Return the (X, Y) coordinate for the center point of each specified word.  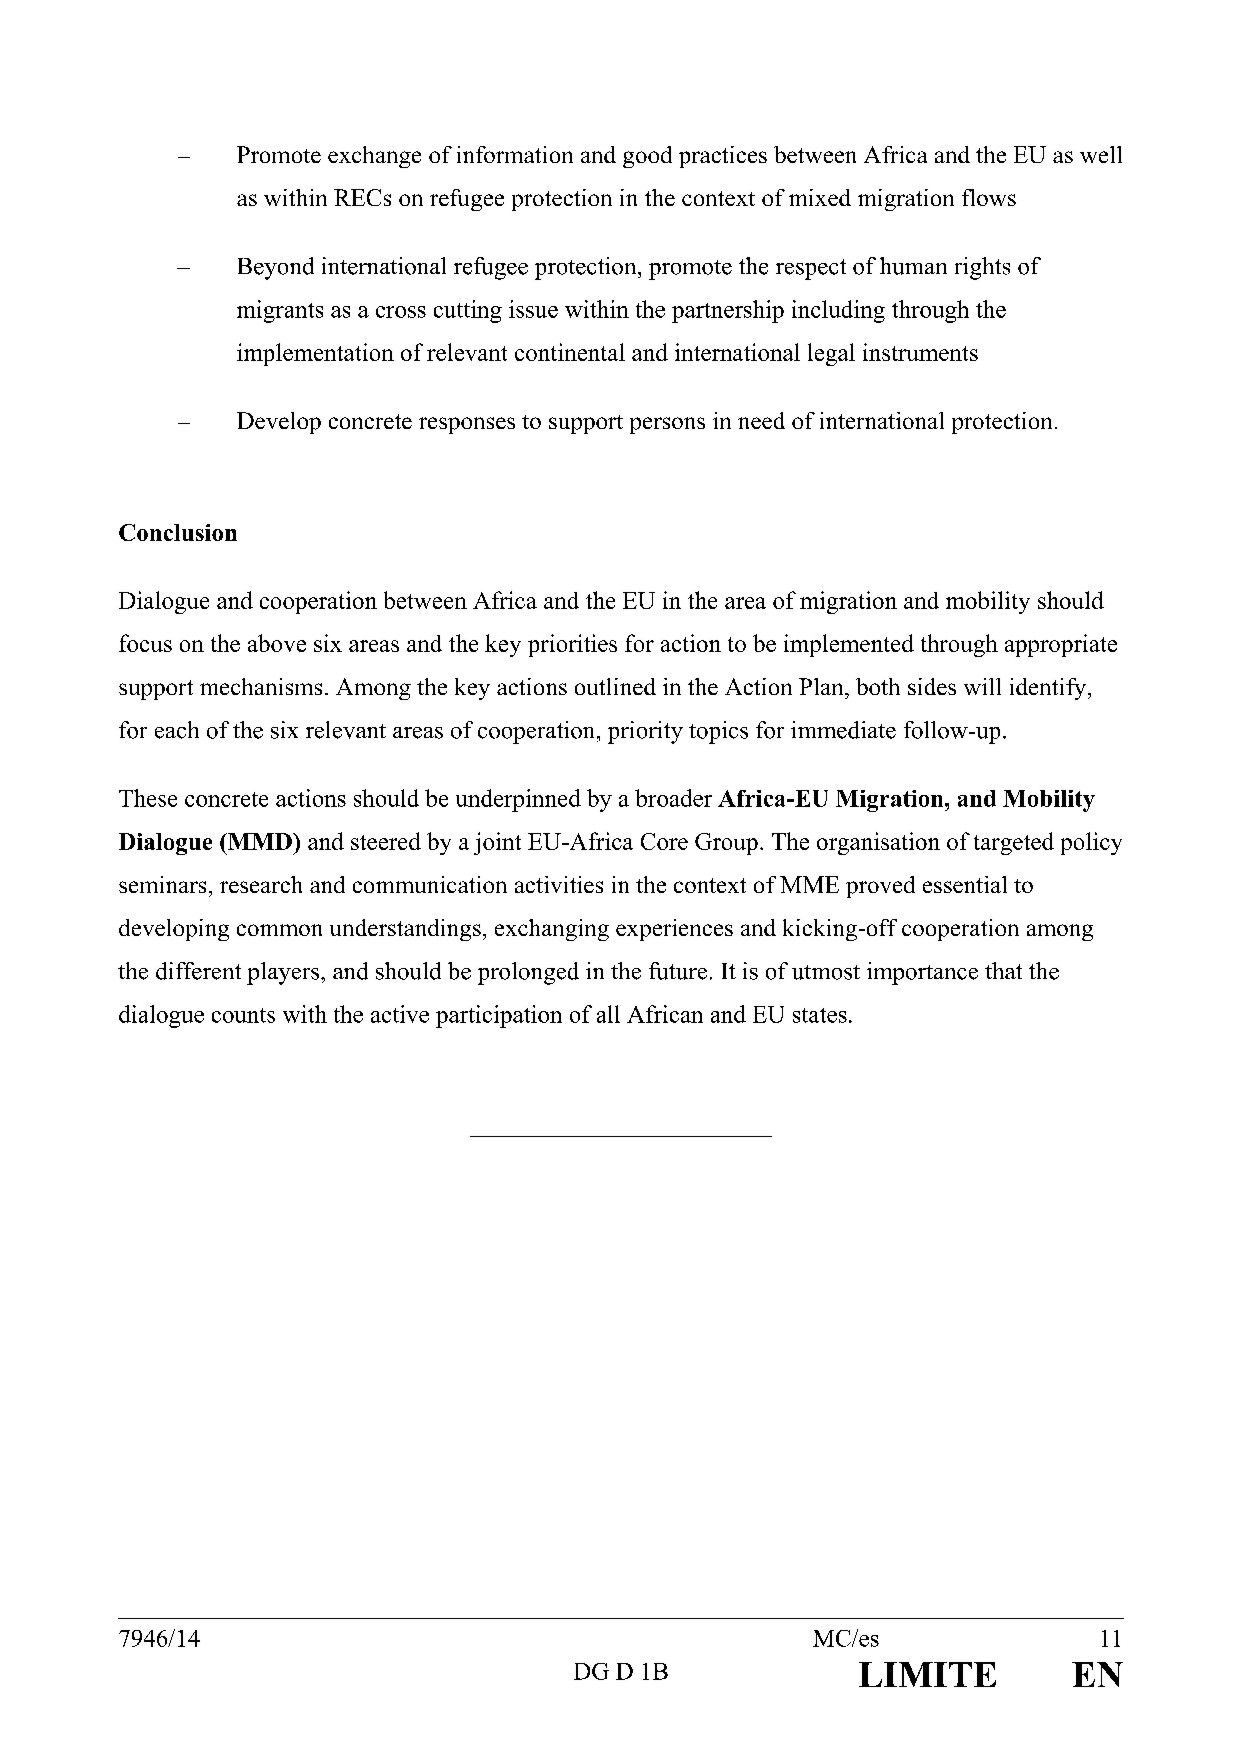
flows (989, 197)
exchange (374, 157)
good (647, 157)
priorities (572, 645)
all (608, 1014)
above (277, 643)
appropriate (1061, 645)
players (284, 973)
